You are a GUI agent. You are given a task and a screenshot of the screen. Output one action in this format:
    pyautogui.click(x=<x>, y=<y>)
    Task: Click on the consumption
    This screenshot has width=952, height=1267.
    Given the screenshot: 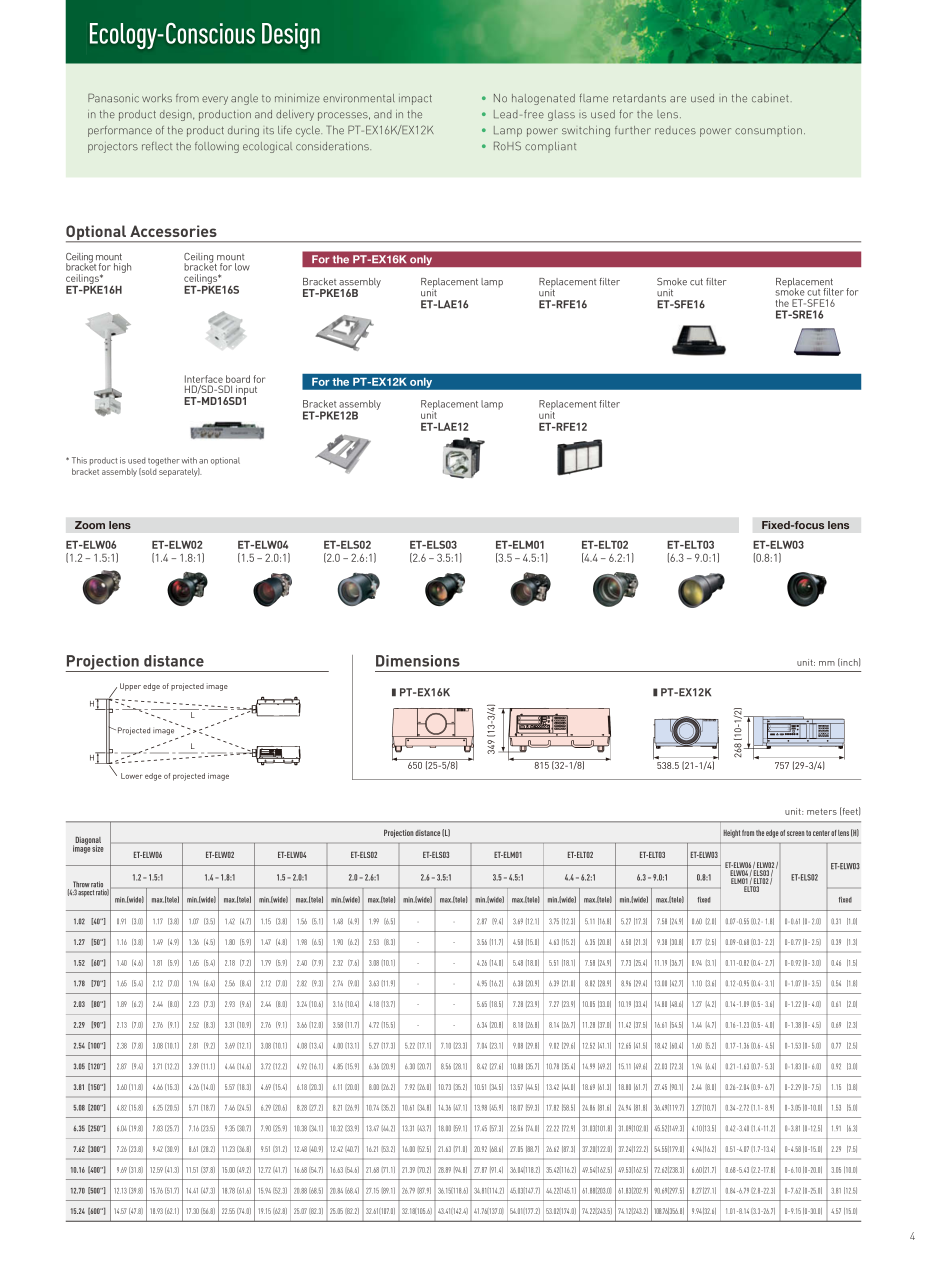 What is the action you would take?
    pyautogui.click(x=768, y=131)
